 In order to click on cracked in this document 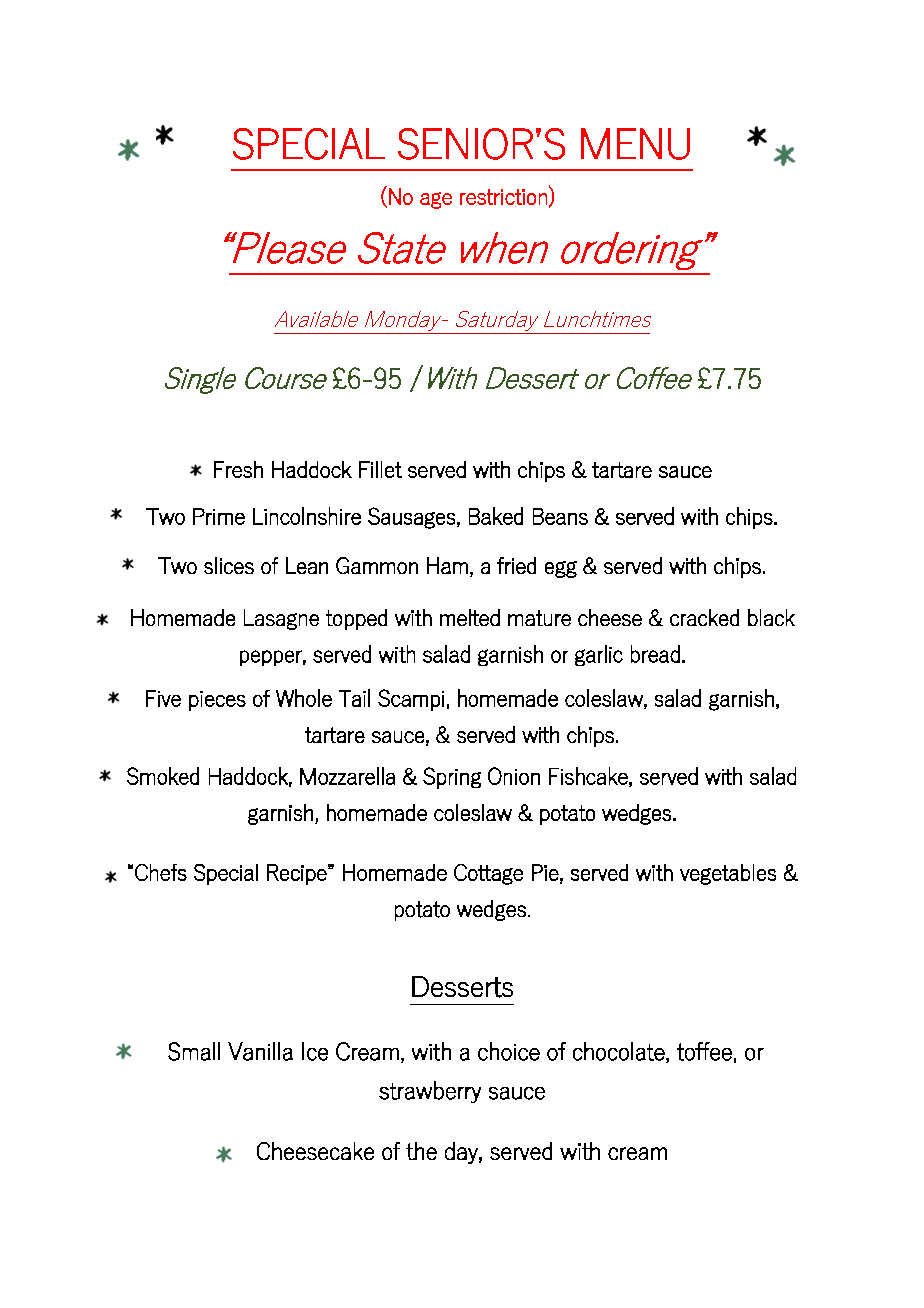, I will do `click(704, 617)`.
